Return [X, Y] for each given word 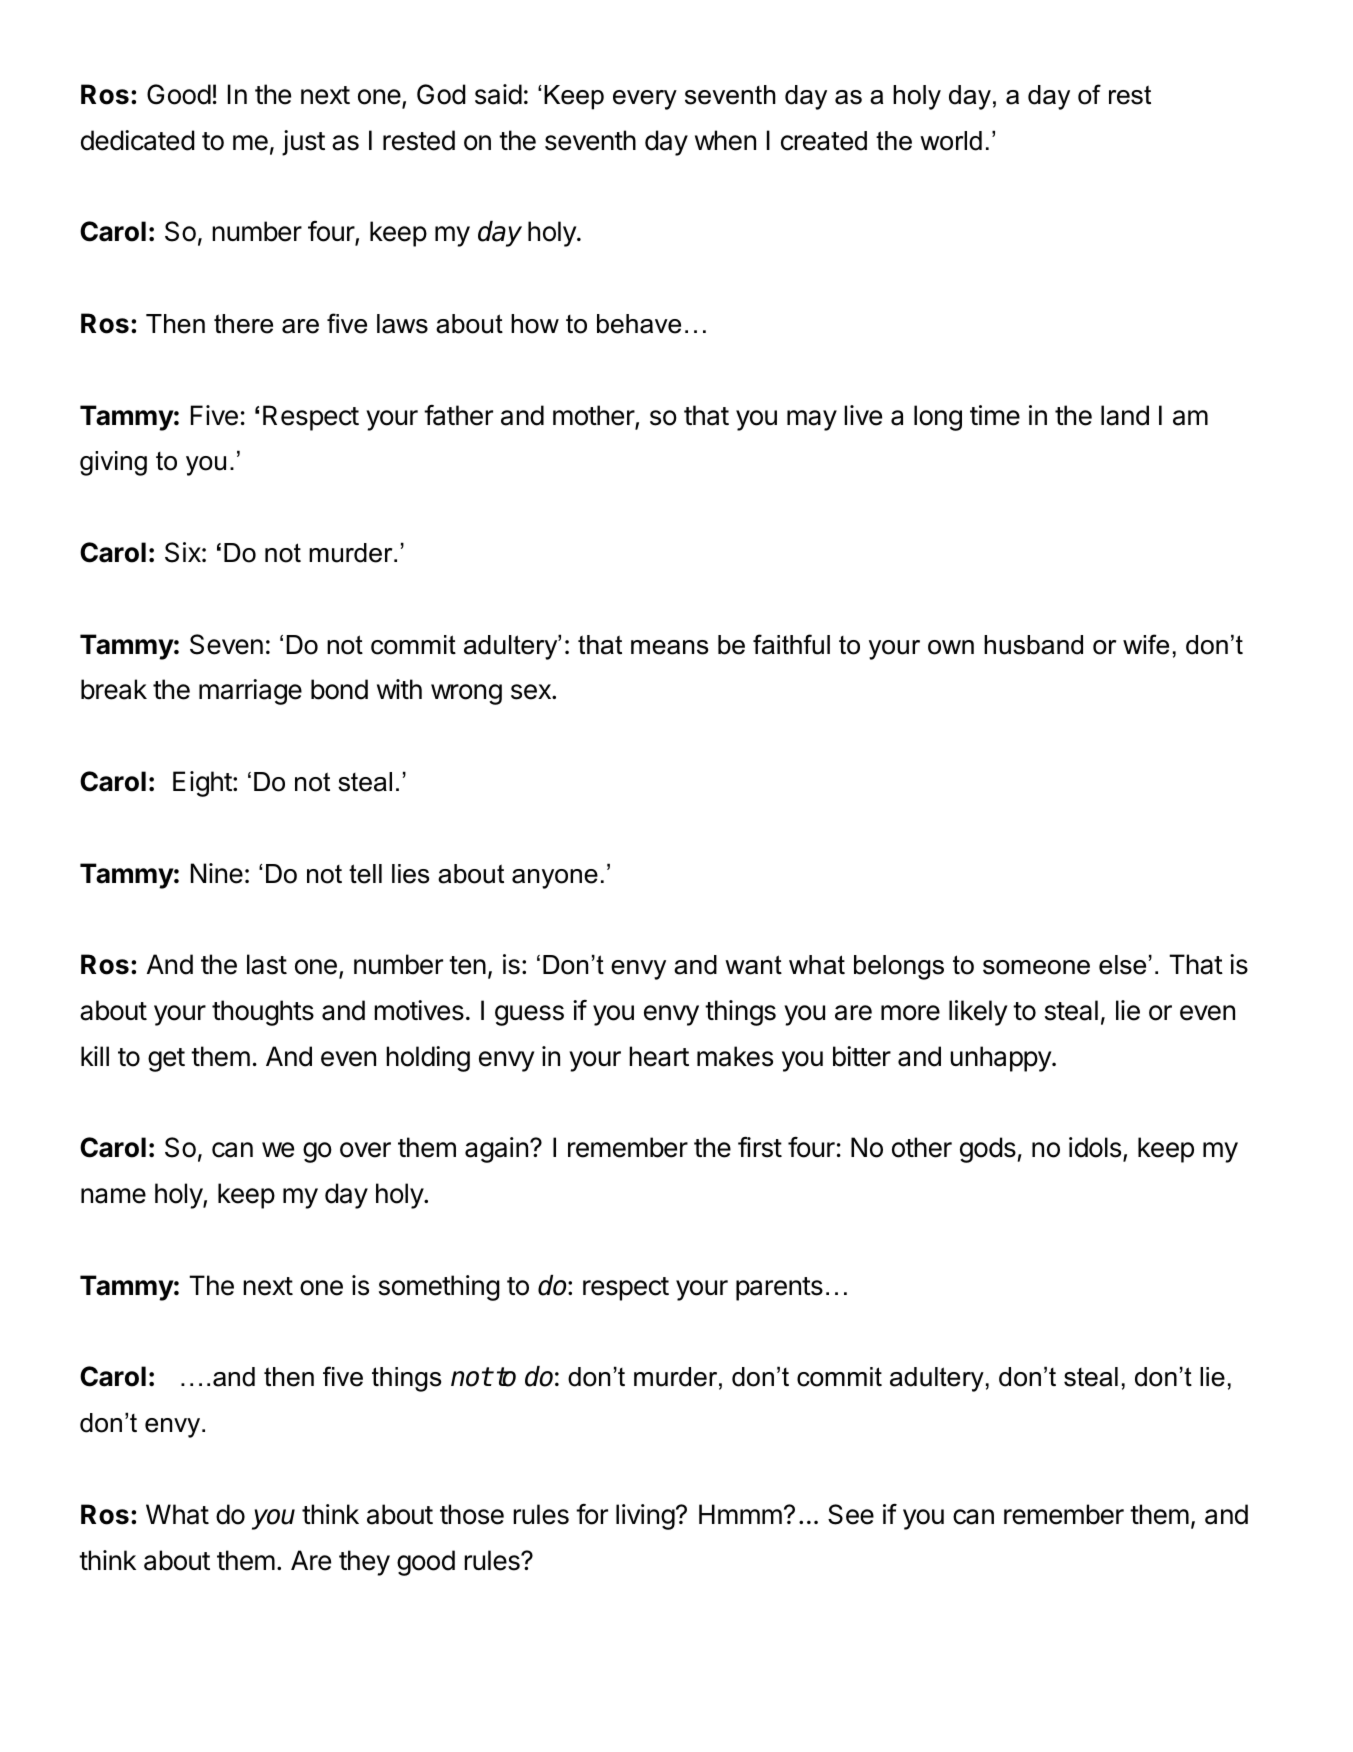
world [951, 141]
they [364, 1563]
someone [1036, 967]
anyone [555, 879]
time [995, 415]
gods [989, 1150]
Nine [217, 873]
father [458, 415]
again [496, 1150]
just [303, 143]
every [645, 100]
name [113, 1196]
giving [113, 463]
